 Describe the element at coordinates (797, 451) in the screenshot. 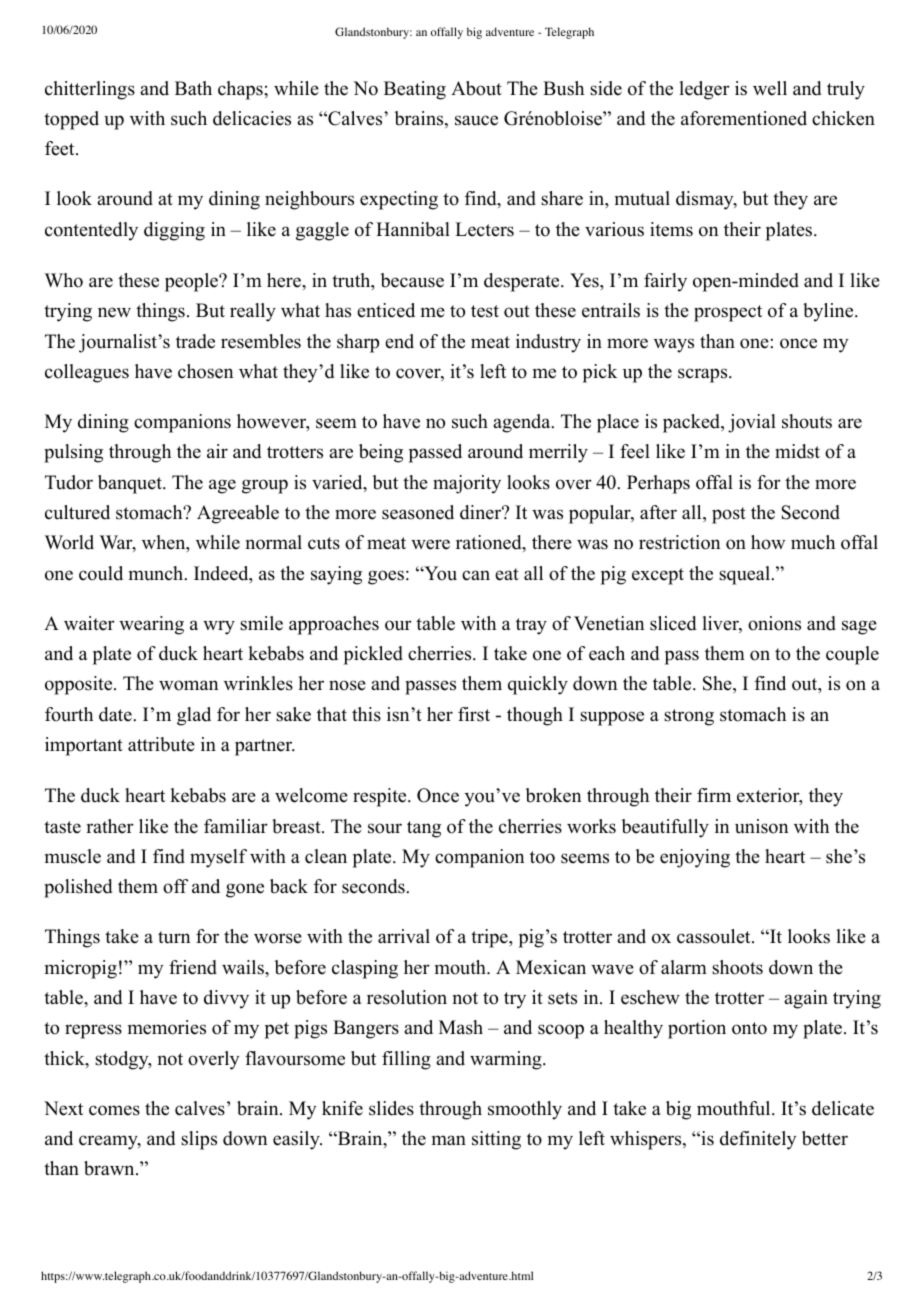

I see `midst` at that location.
